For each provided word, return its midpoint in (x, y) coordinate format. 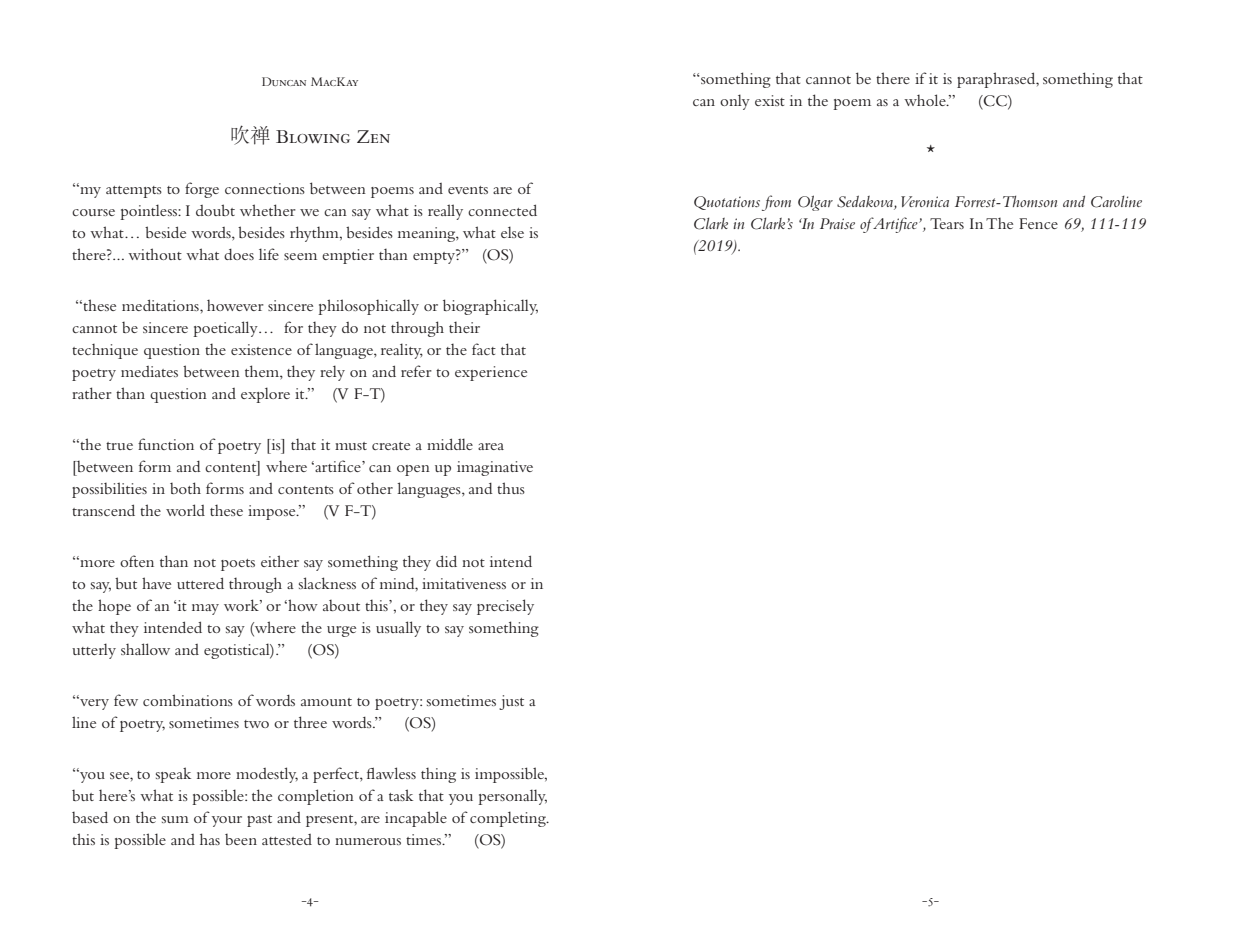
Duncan (284, 81)
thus (511, 488)
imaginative (495, 468)
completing (509, 819)
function (166, 444)
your (227, 821)
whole (926, 100)
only (735, 102)
